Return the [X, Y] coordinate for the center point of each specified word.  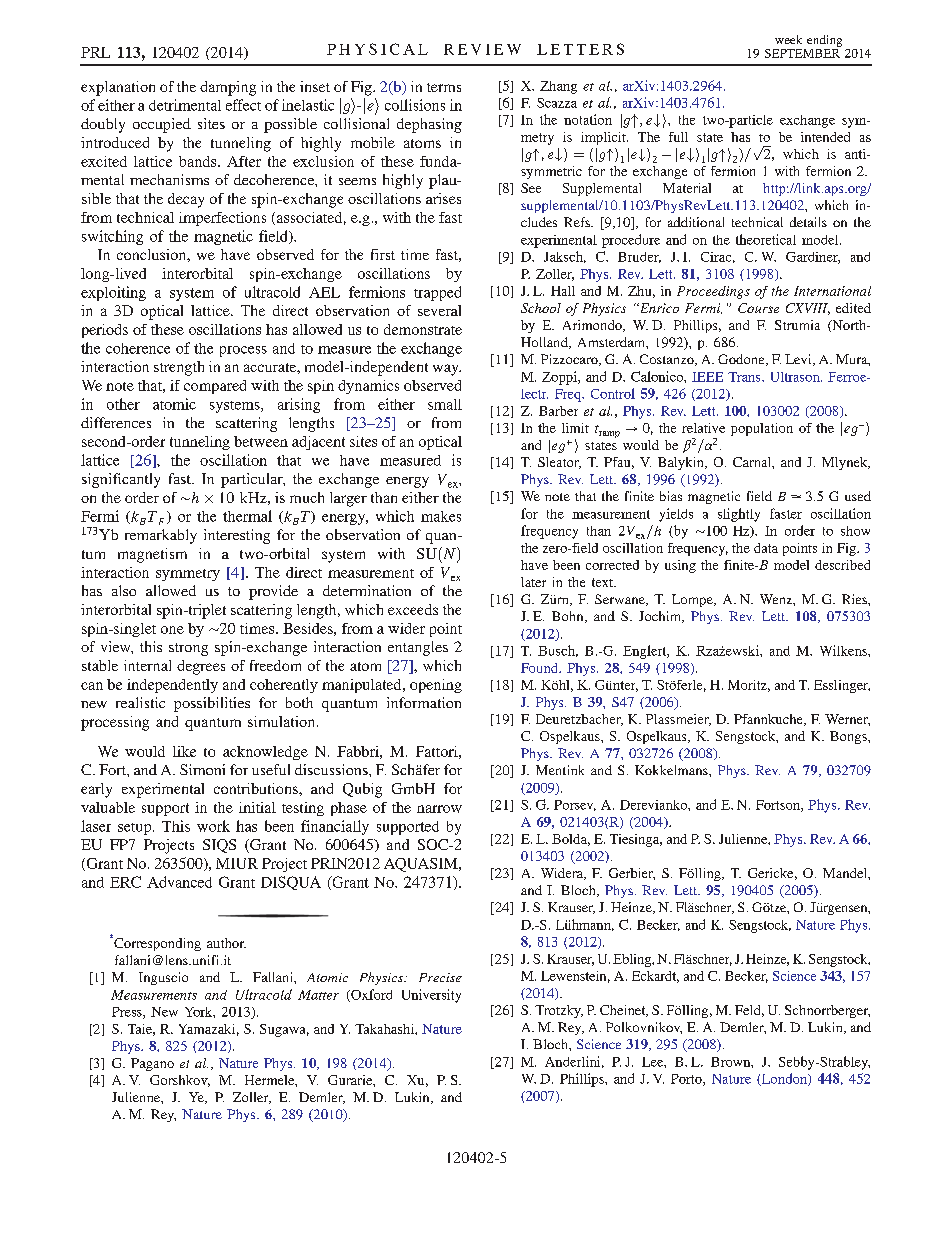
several [439, 310]
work [213, 826]
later [533, 582]
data [766, 548]
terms [444, 87]
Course [758, 308]
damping [228, 88]
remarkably [161, 536]
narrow [439, 809]
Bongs [849, 737]
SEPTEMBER [803, 52]
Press [128, 1013]
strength [179, 368]
